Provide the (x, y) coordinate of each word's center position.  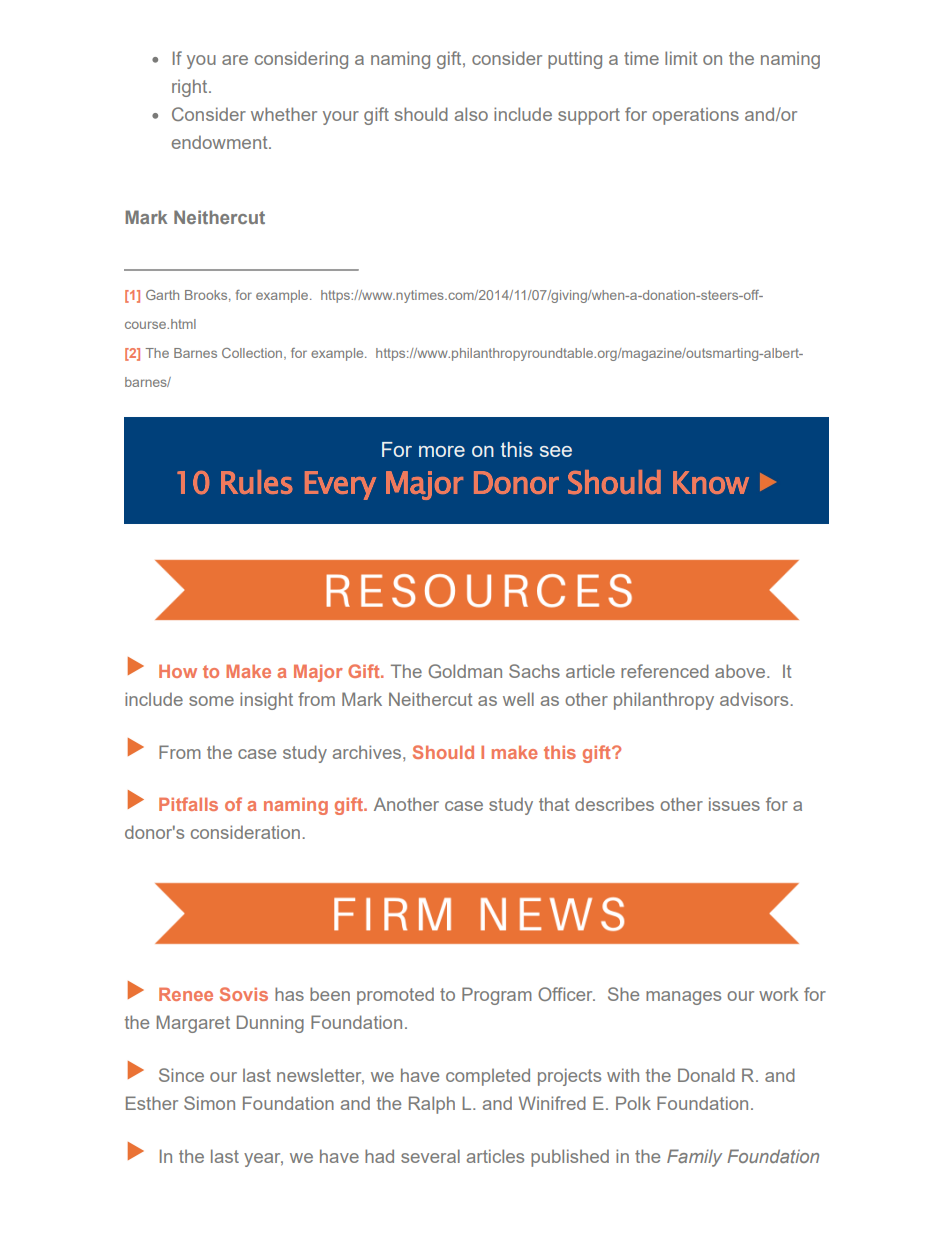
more (442, 451)
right (191, 88)
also (471, 114)
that (554, 804)
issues (734, 804)
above (741, 671)
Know (711, 482)
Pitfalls (188, 804)
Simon (209, 1103)
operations (695, 116)
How (178, 671)
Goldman (465, 671)
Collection (253, 354)
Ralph (432, 1105)
